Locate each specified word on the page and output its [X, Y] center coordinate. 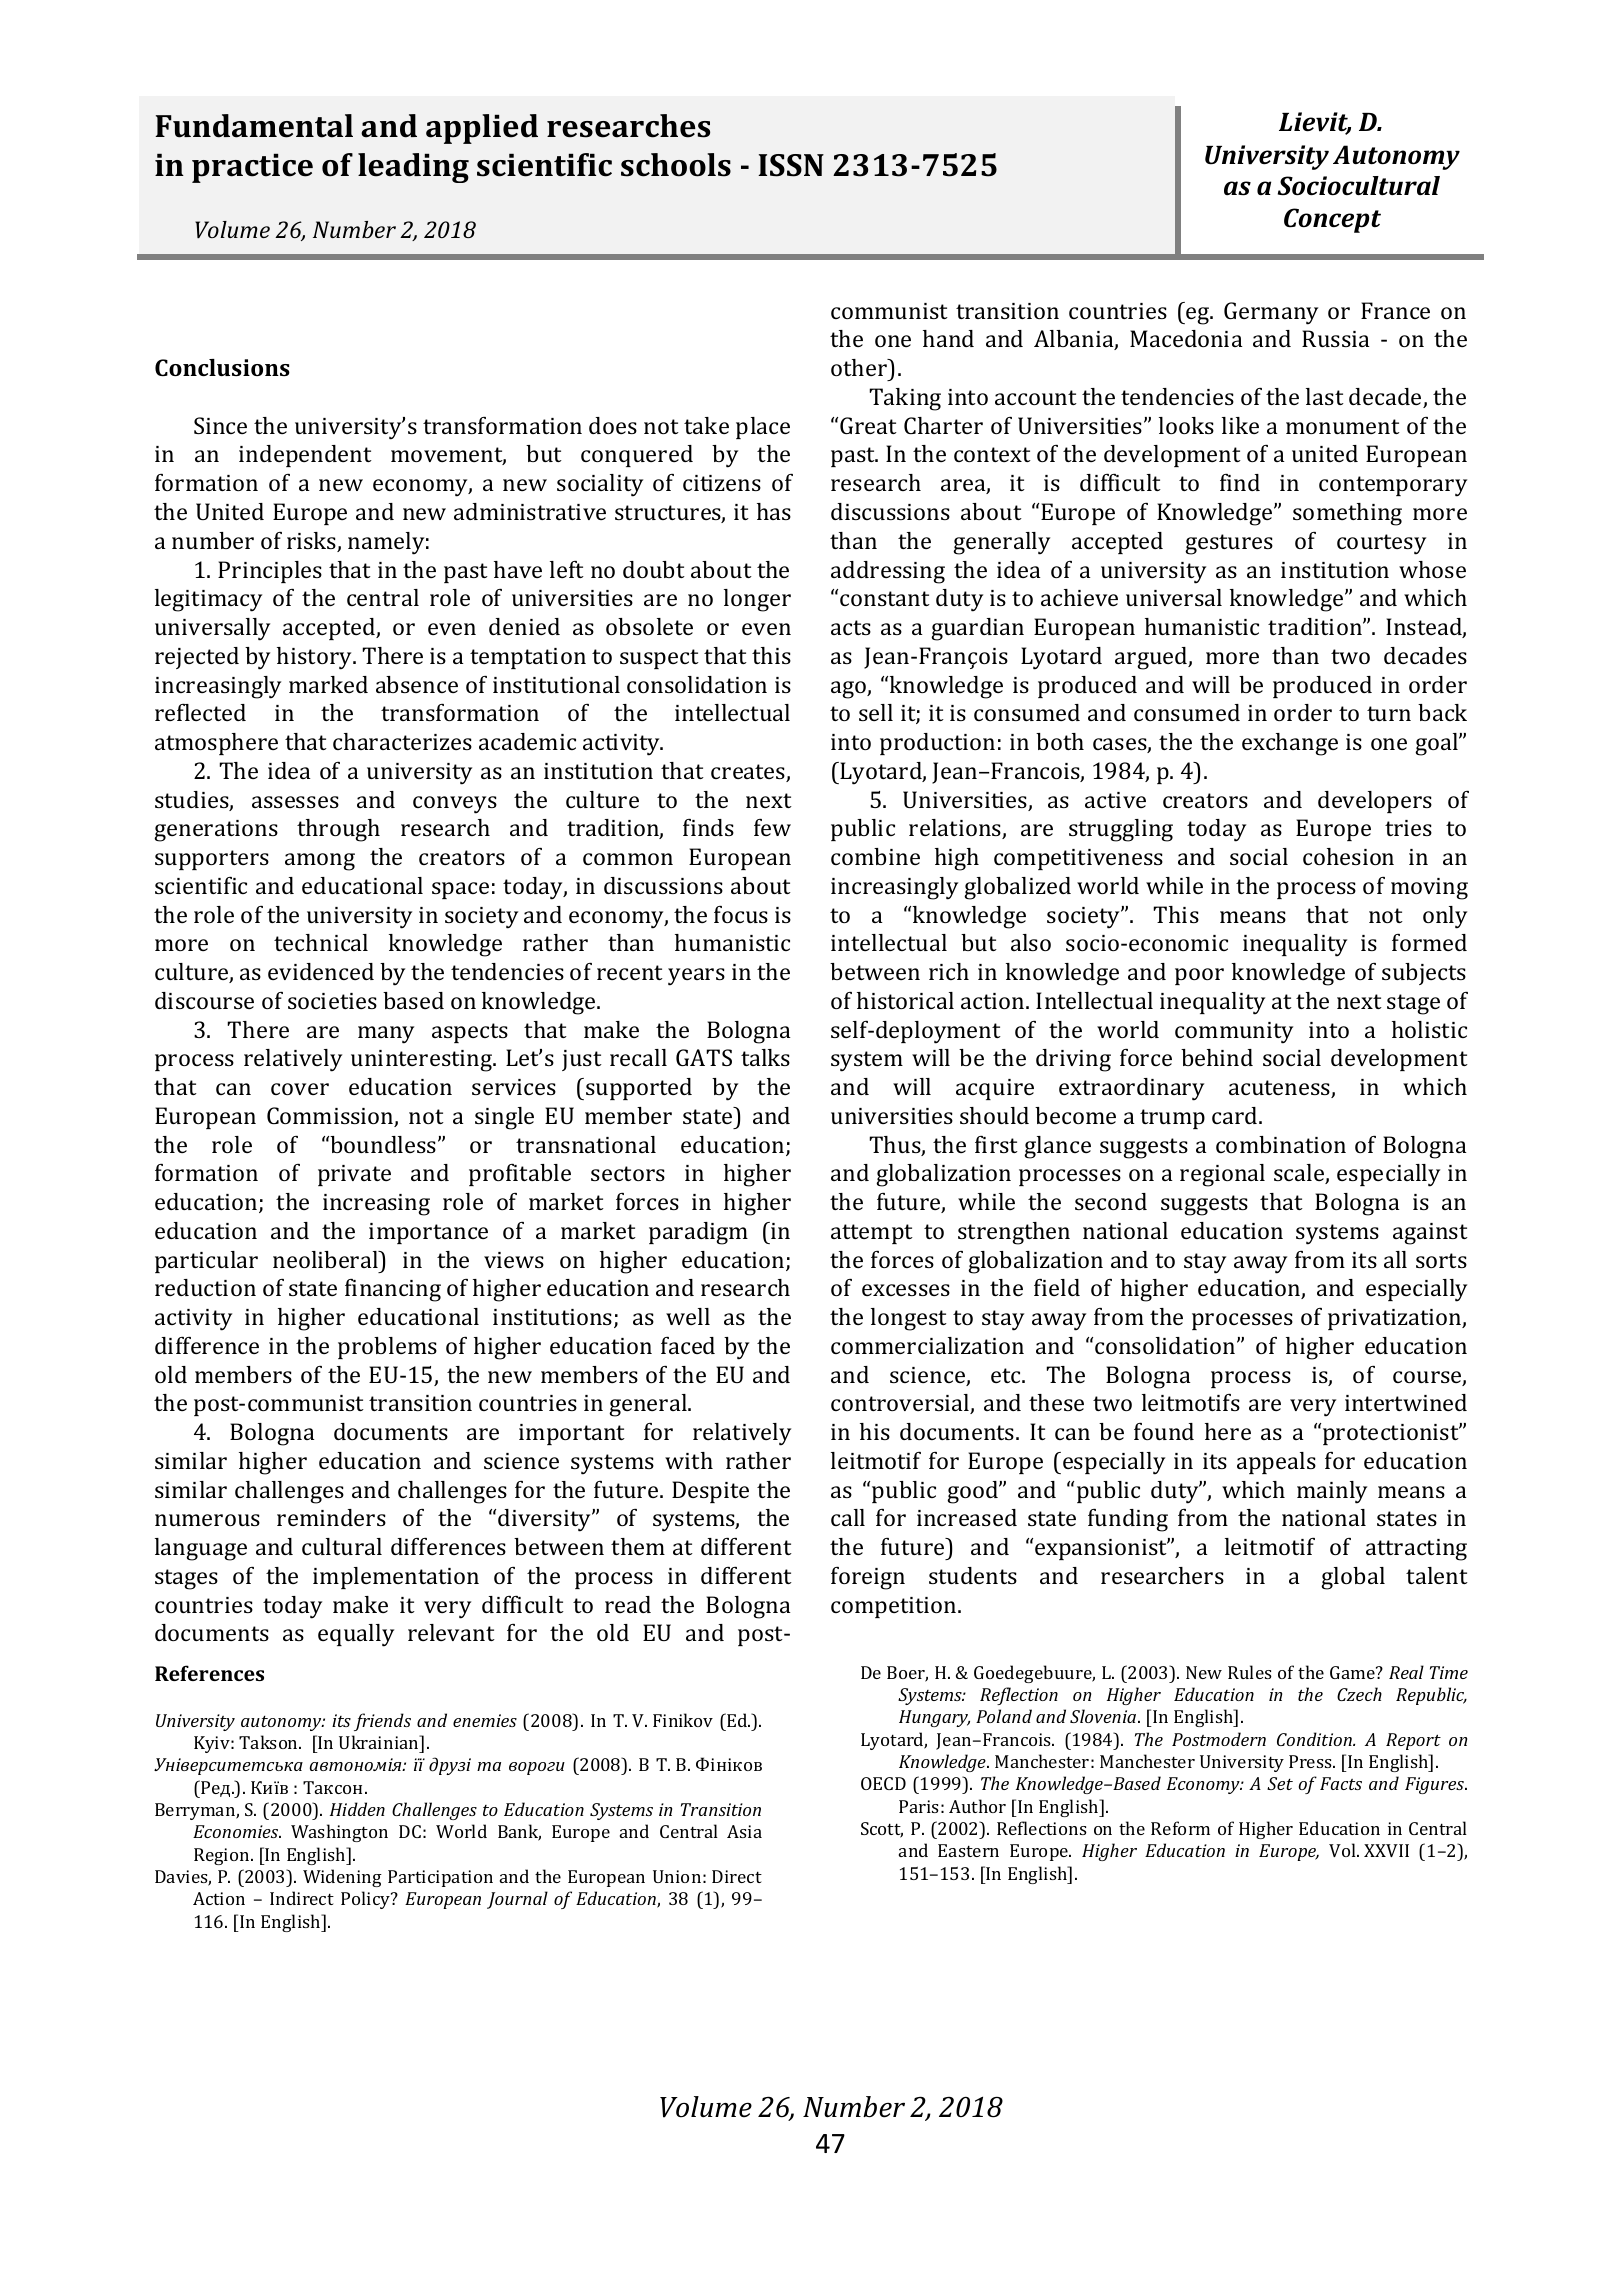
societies [332, 1001]
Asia [744, 1831]
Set [1280, 1783]
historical [905, 1000]
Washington [339, 1833]
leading [413, 168]
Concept [1332, 220]
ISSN [791, 165]
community [1234, 1033]
